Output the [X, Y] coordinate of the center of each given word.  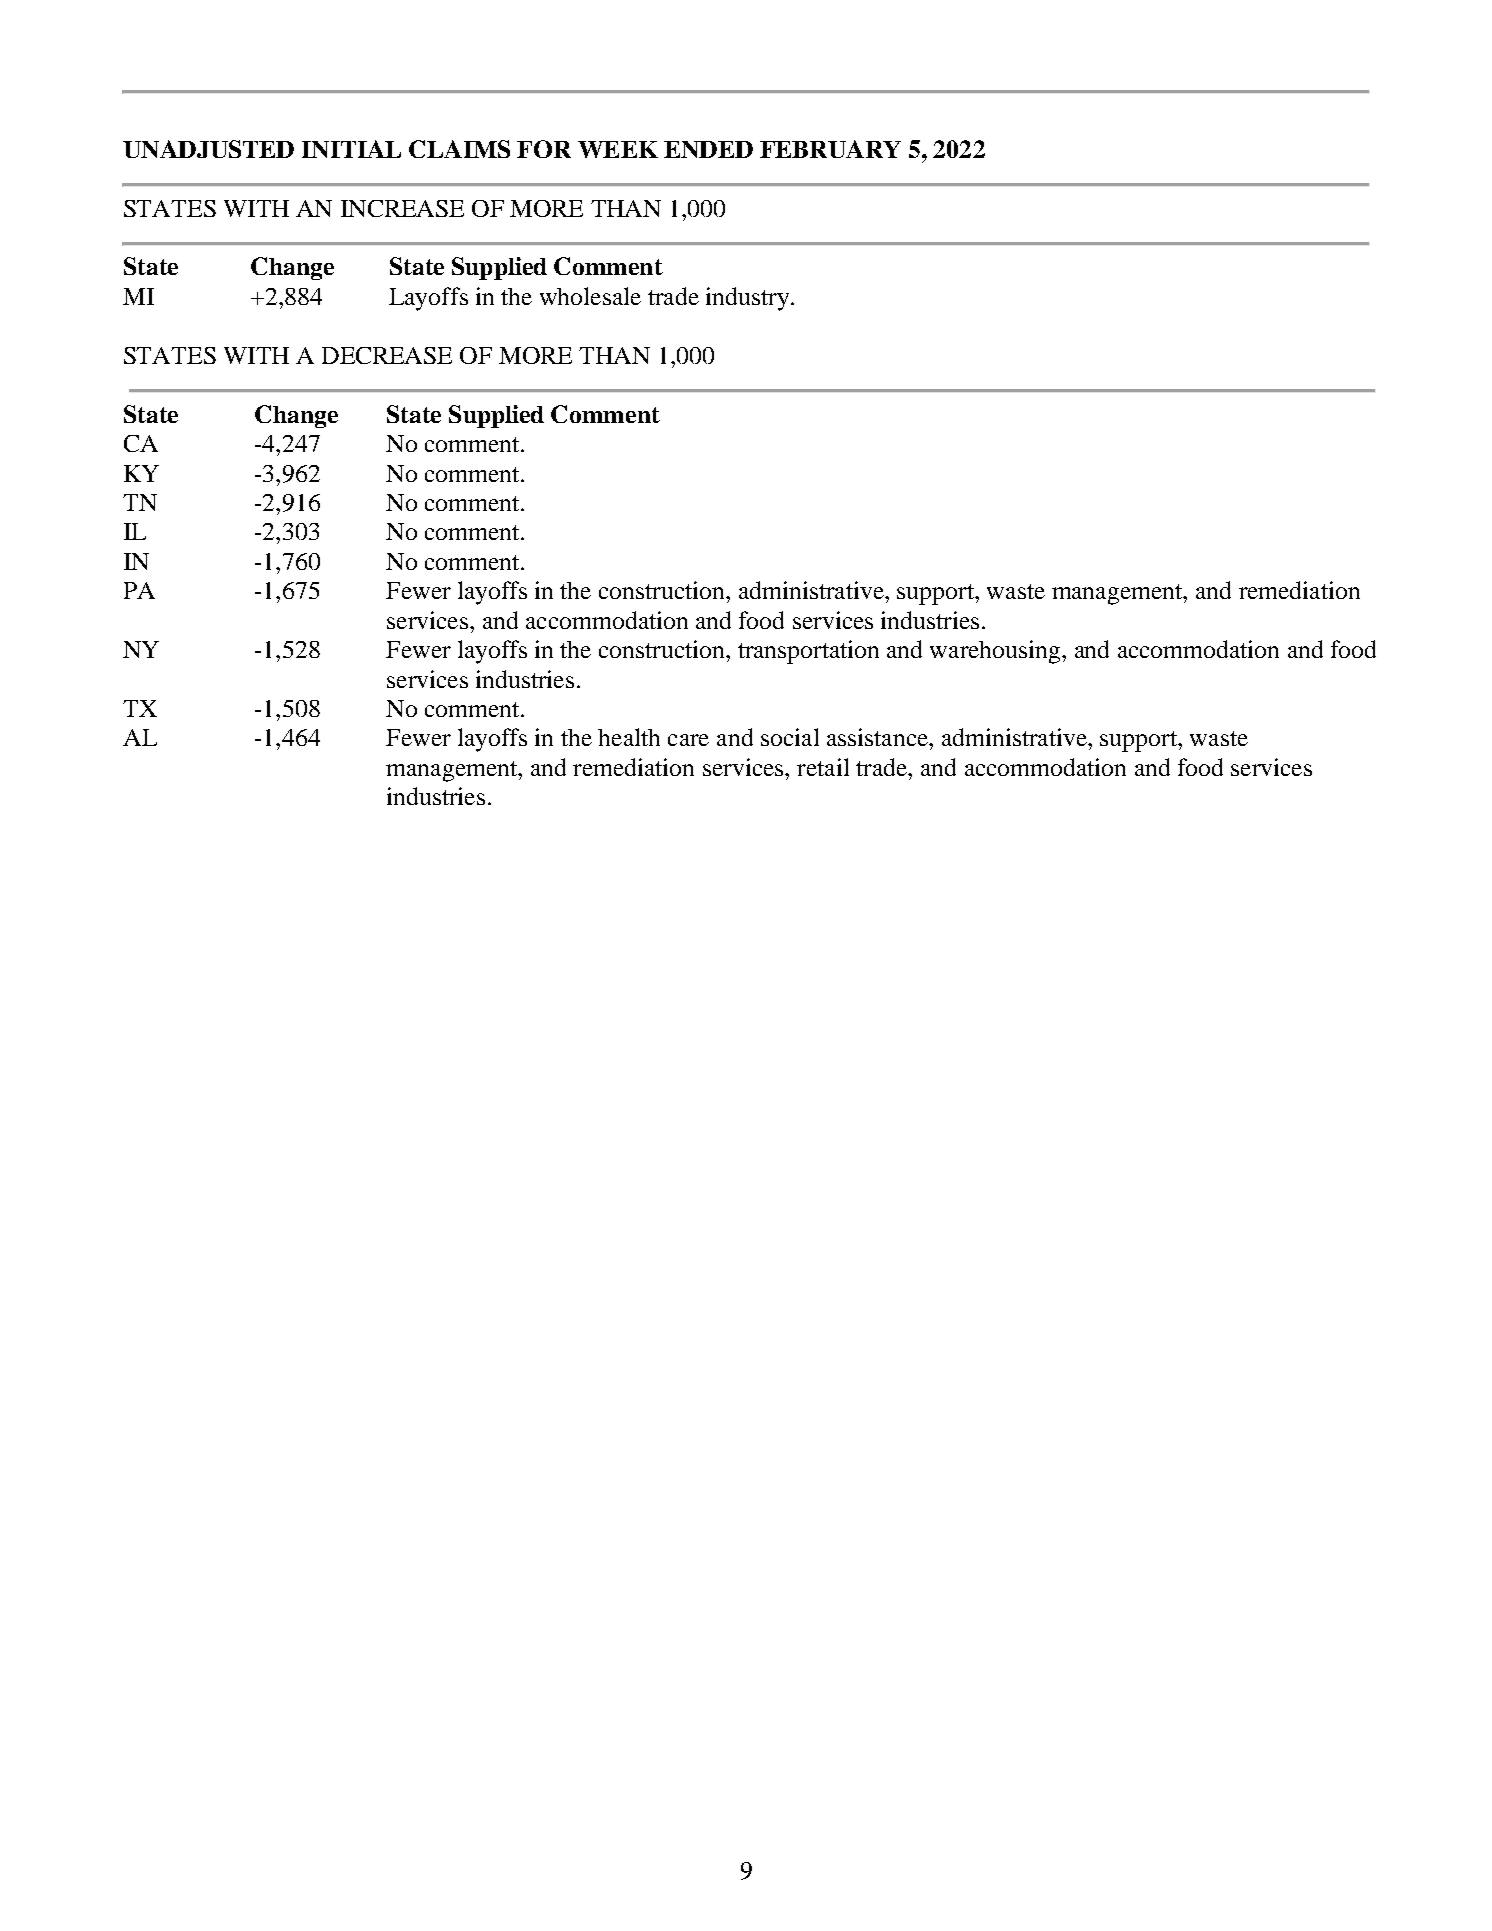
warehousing [995, 652]
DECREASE [387, 355]
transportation [808, 652]
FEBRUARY [830, 149]
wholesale [590, 296]
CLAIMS [459, 149]
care [688, 740]
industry [747, 299]
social [790, 737]
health [629, 737]
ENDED [708, 149]
